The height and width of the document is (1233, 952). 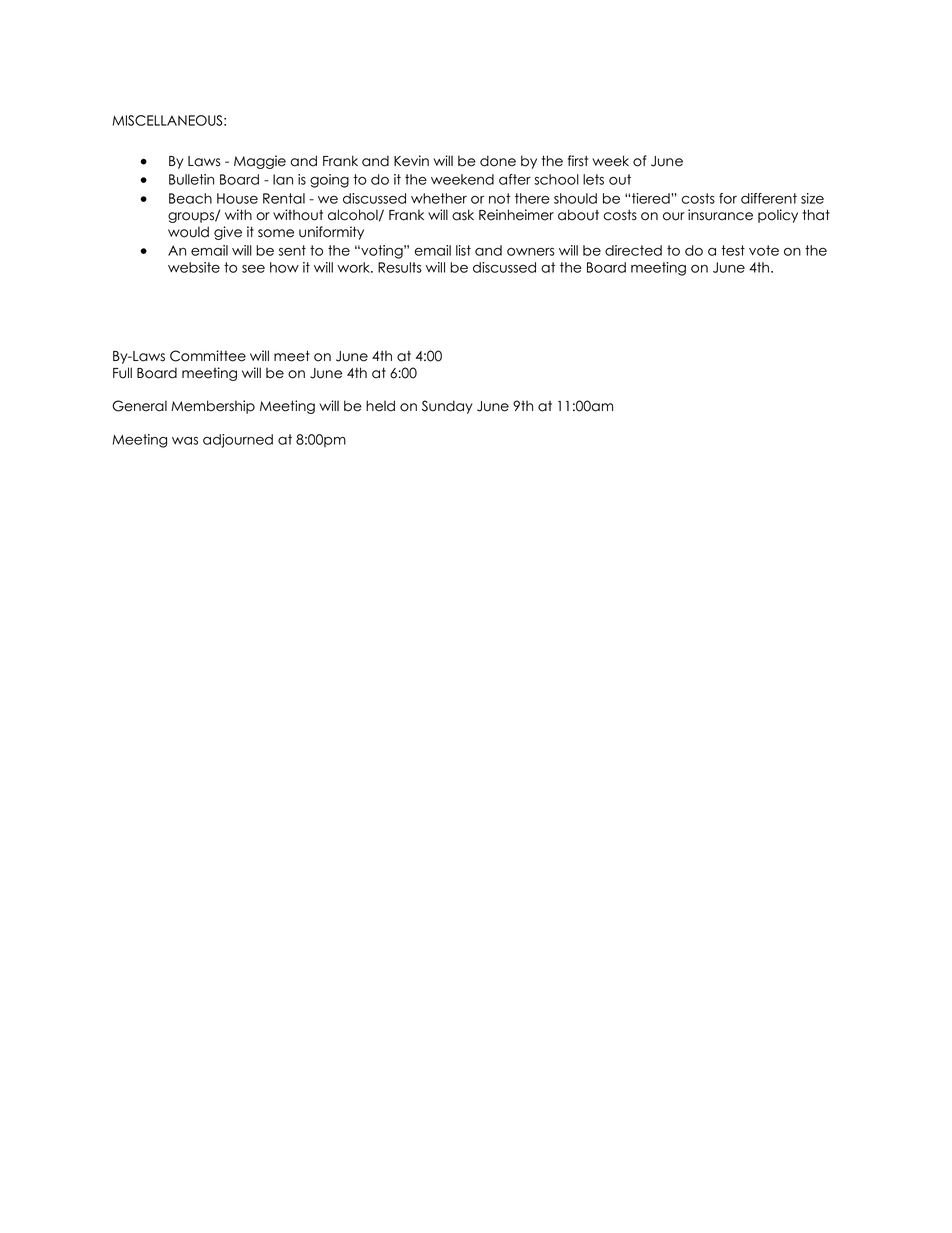 I want to click on held, so click(x=380, y=406).
